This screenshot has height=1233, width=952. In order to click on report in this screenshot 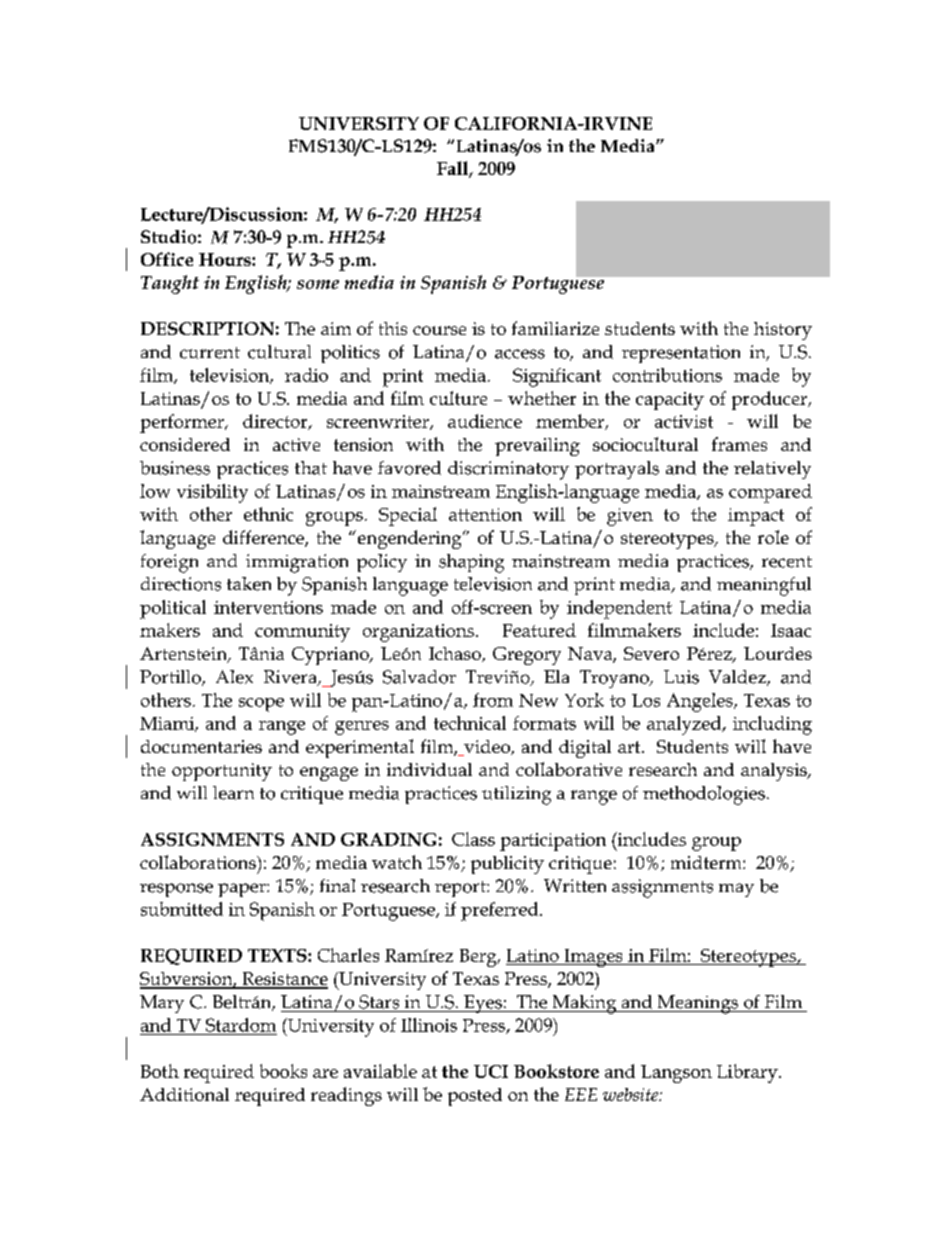, I will do `click(461, 889)`.
